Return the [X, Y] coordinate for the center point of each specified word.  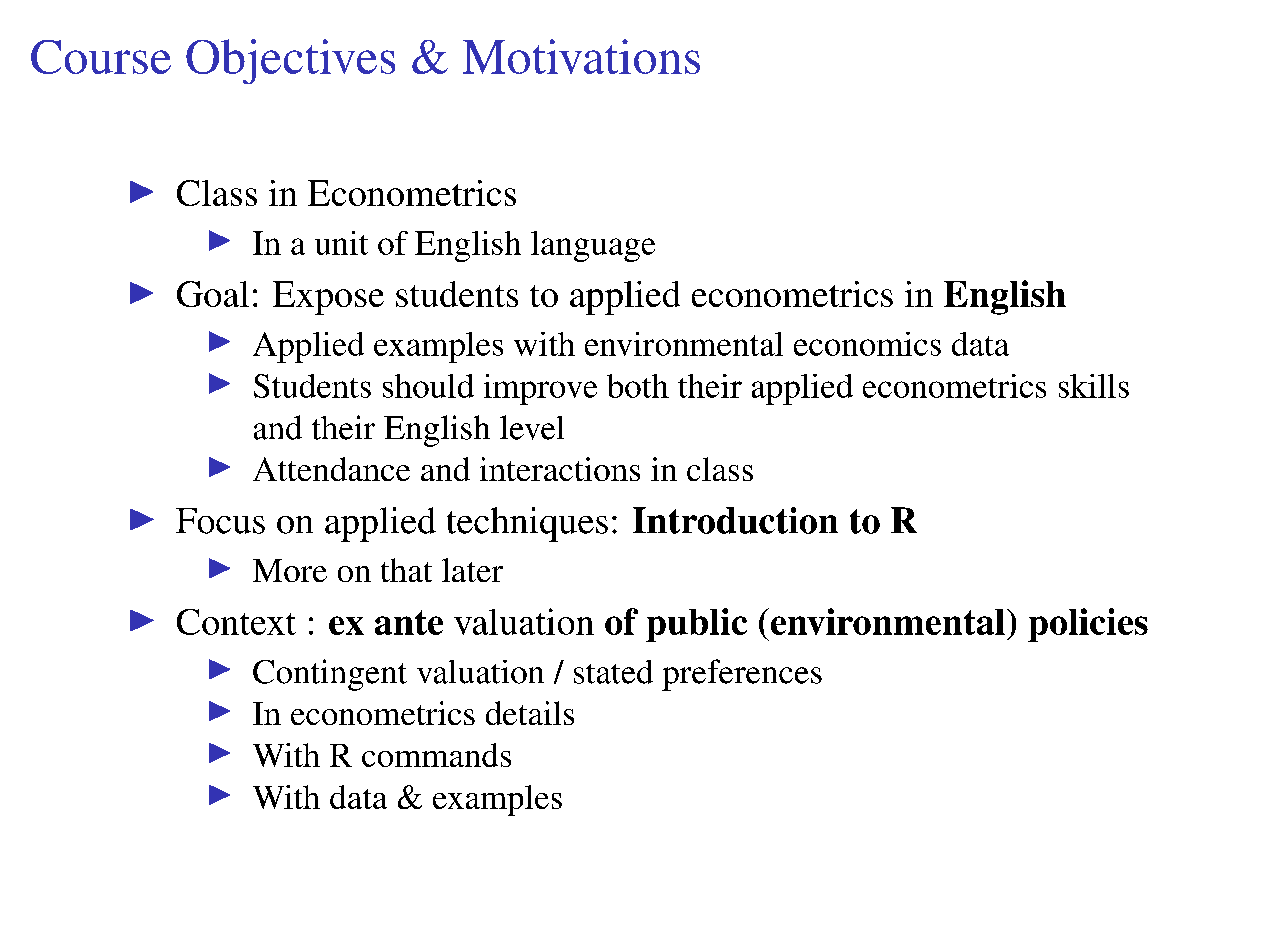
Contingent [330, 675]
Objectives [290, 61]
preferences [742, 675]
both [638, 386]
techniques [527, 524]
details [530, 713]
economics [867, 344]
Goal [213, 294]
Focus [220, 521]
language [593, 246]
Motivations [581, 56]
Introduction [735, 520]
